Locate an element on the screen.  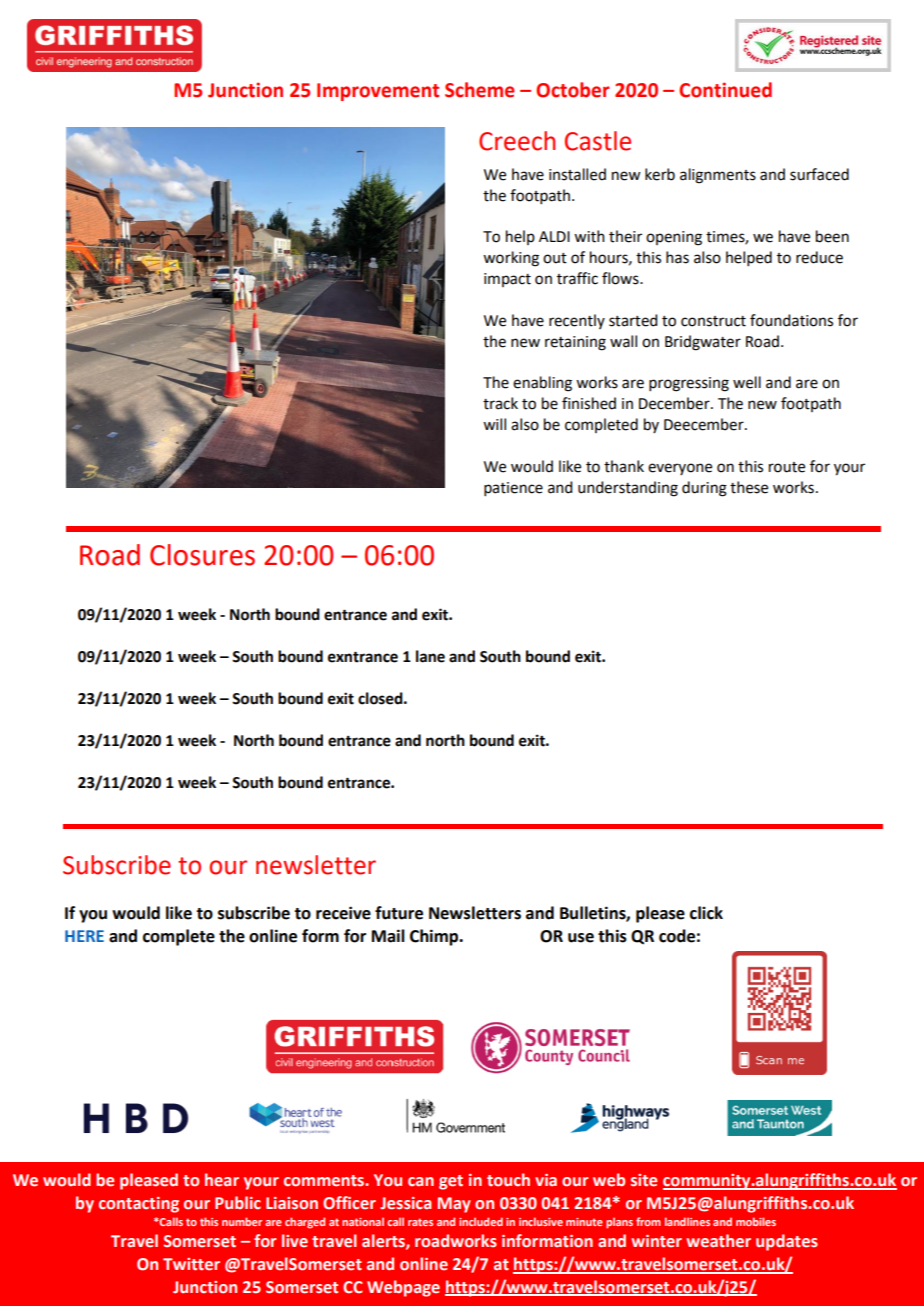
patience is located at coordinates (513, 489).
